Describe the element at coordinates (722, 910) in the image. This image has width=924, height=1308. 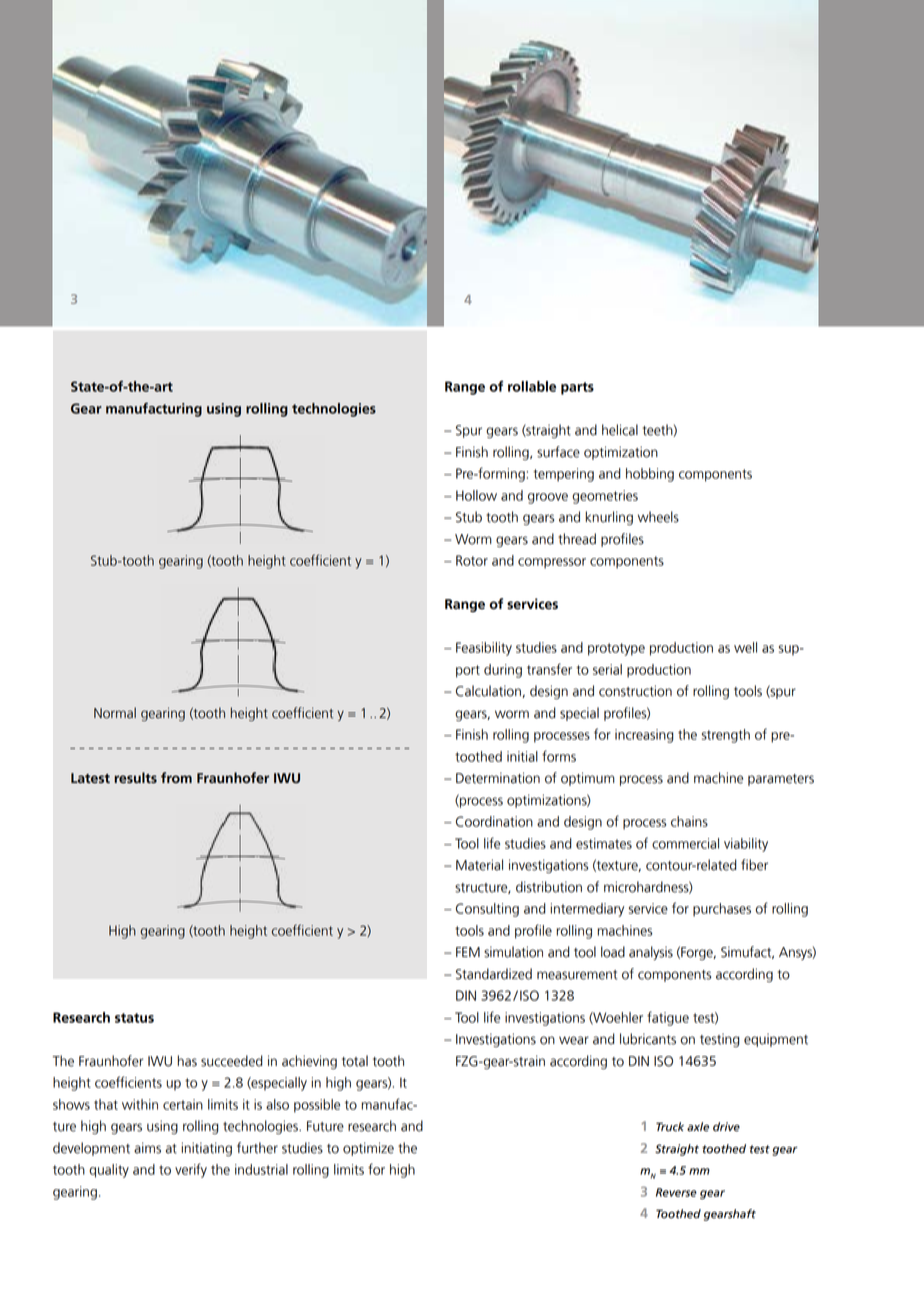
I see `purchases` at that location.
